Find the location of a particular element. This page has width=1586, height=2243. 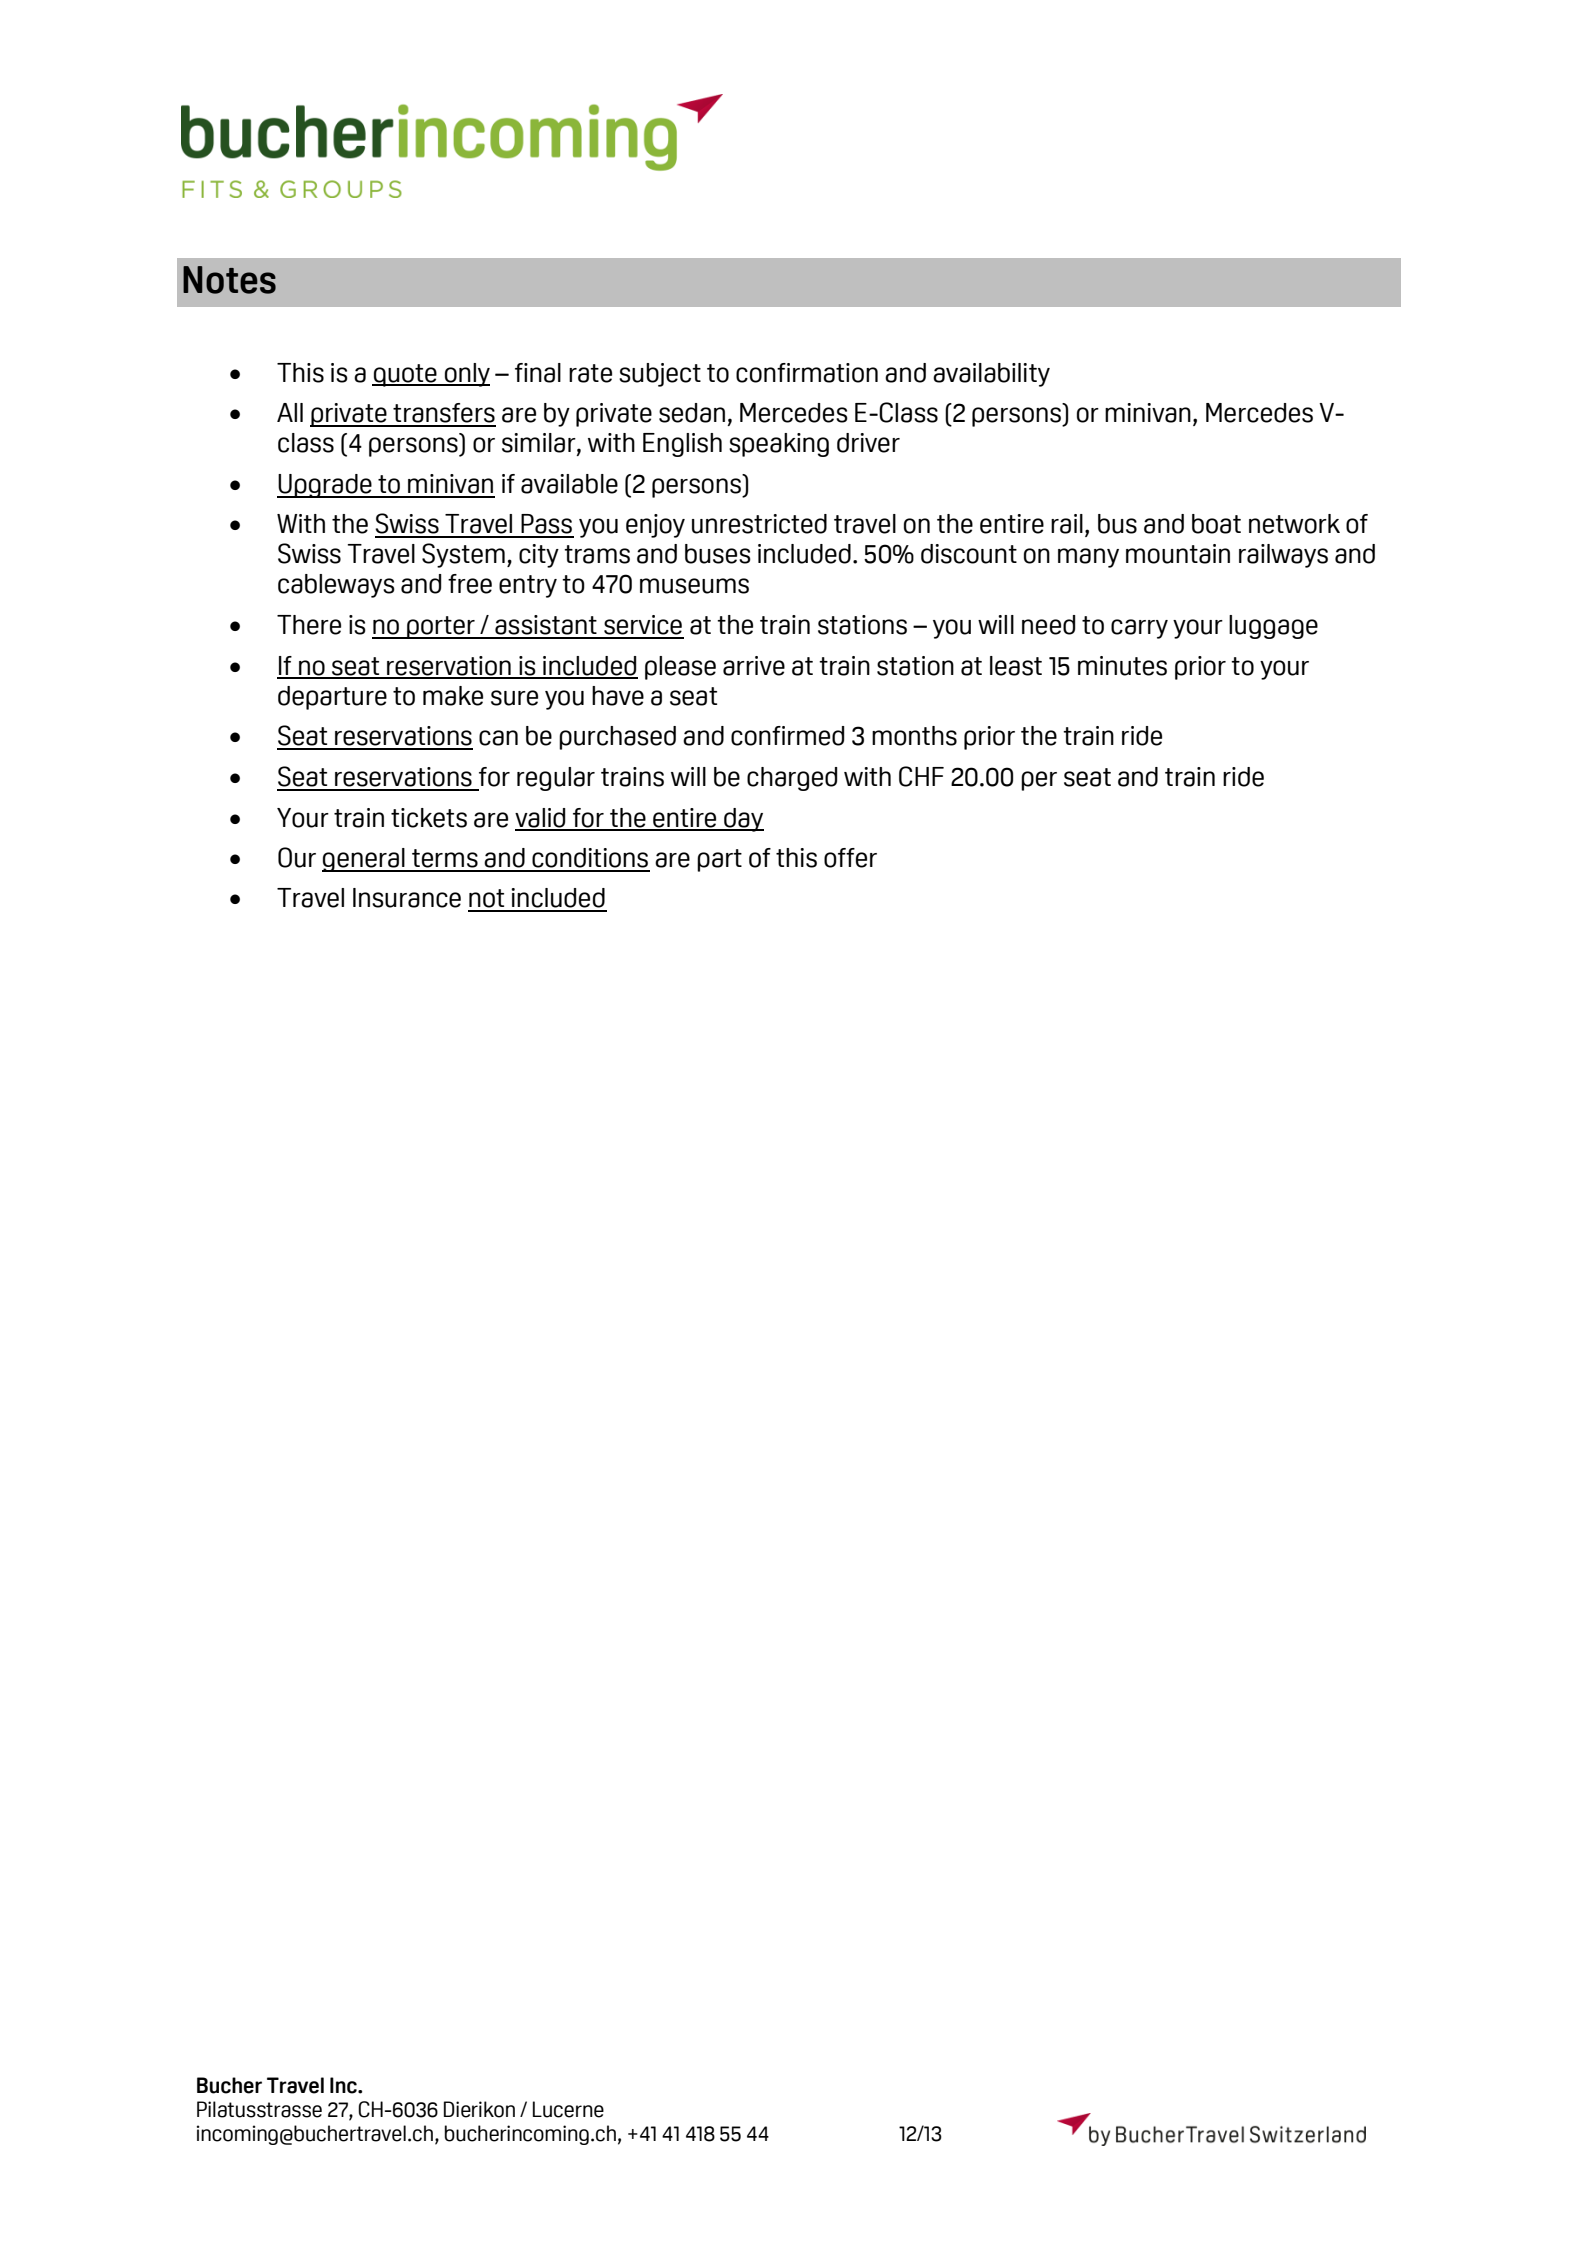

CHF is located at coordinates (921, 776).
